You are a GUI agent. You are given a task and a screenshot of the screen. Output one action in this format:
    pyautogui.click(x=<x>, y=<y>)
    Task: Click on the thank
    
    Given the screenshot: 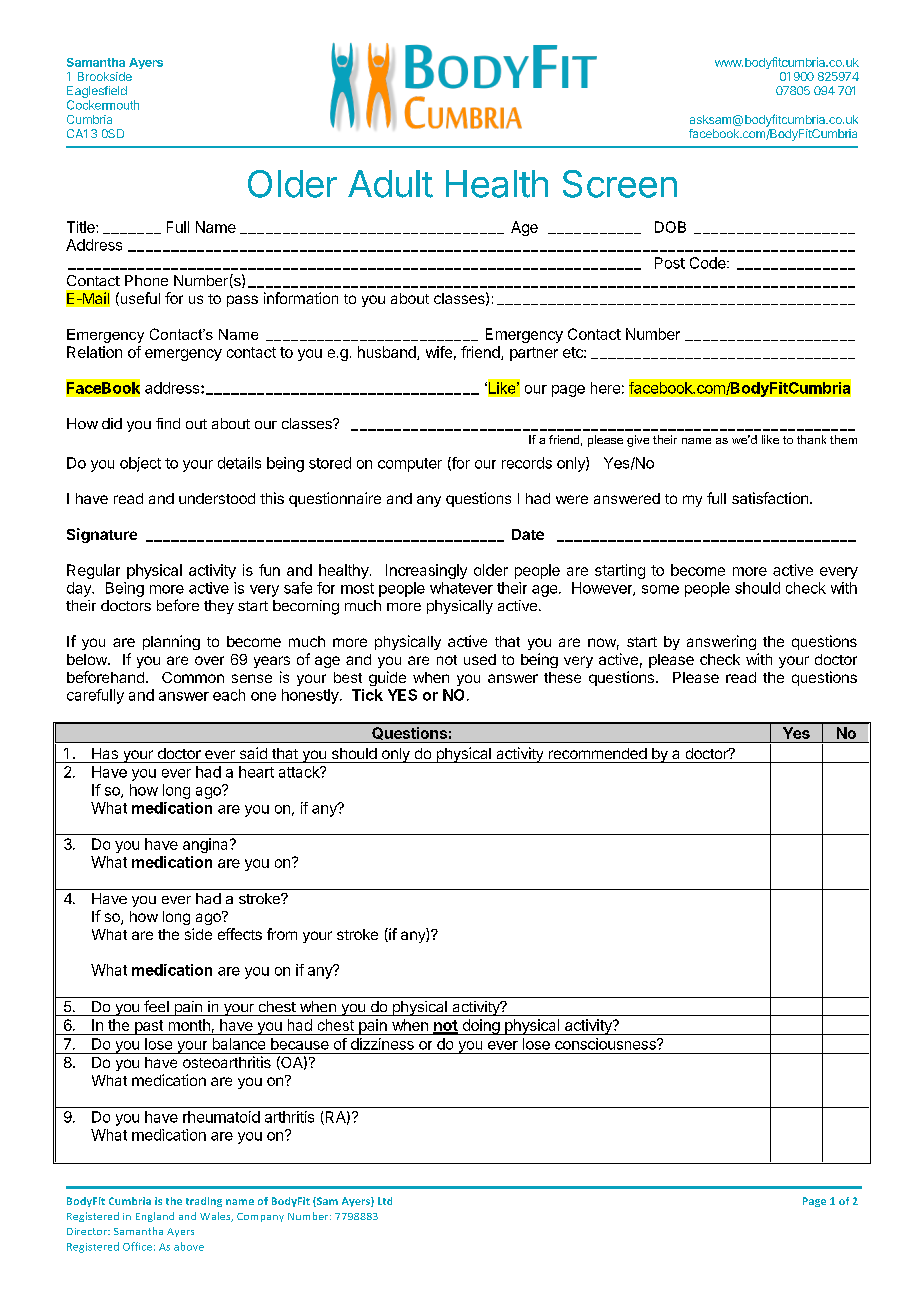 What is the action you would take?
    pyautogui.click(x=811, y=439)
